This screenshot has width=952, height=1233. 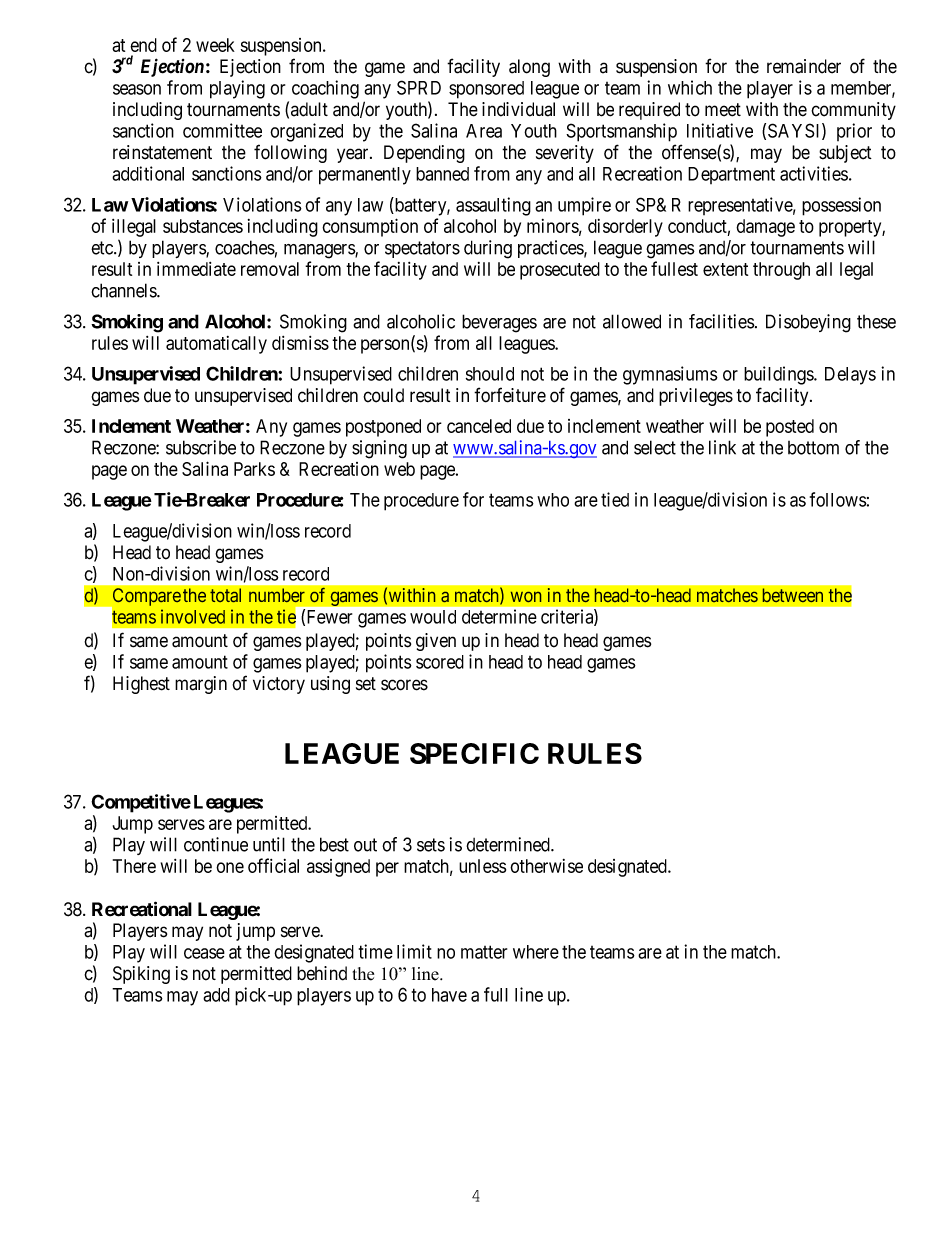 I want to click on margin, so click(x=201, y=685).
